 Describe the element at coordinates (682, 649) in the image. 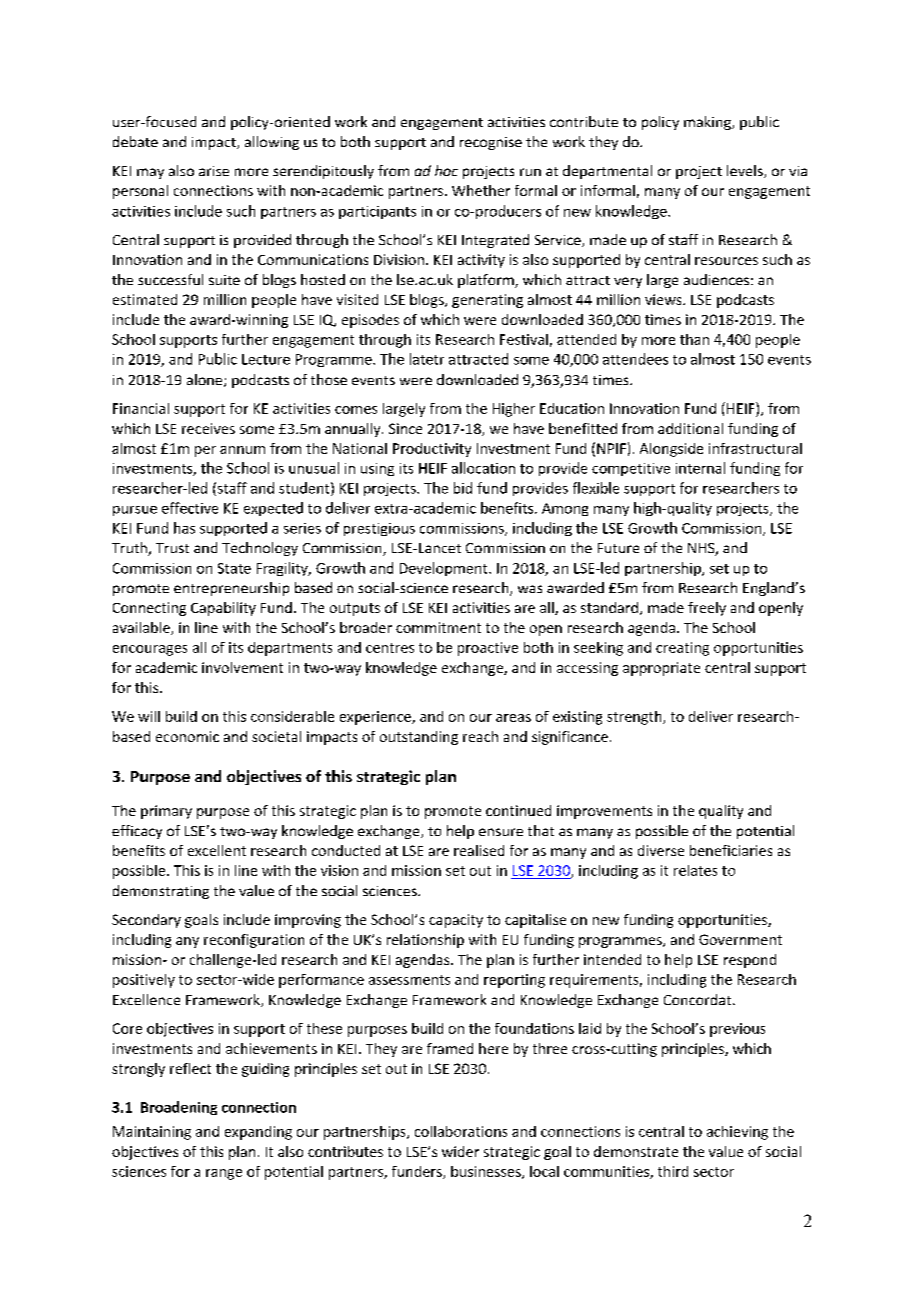

I see `creating` at that location.
